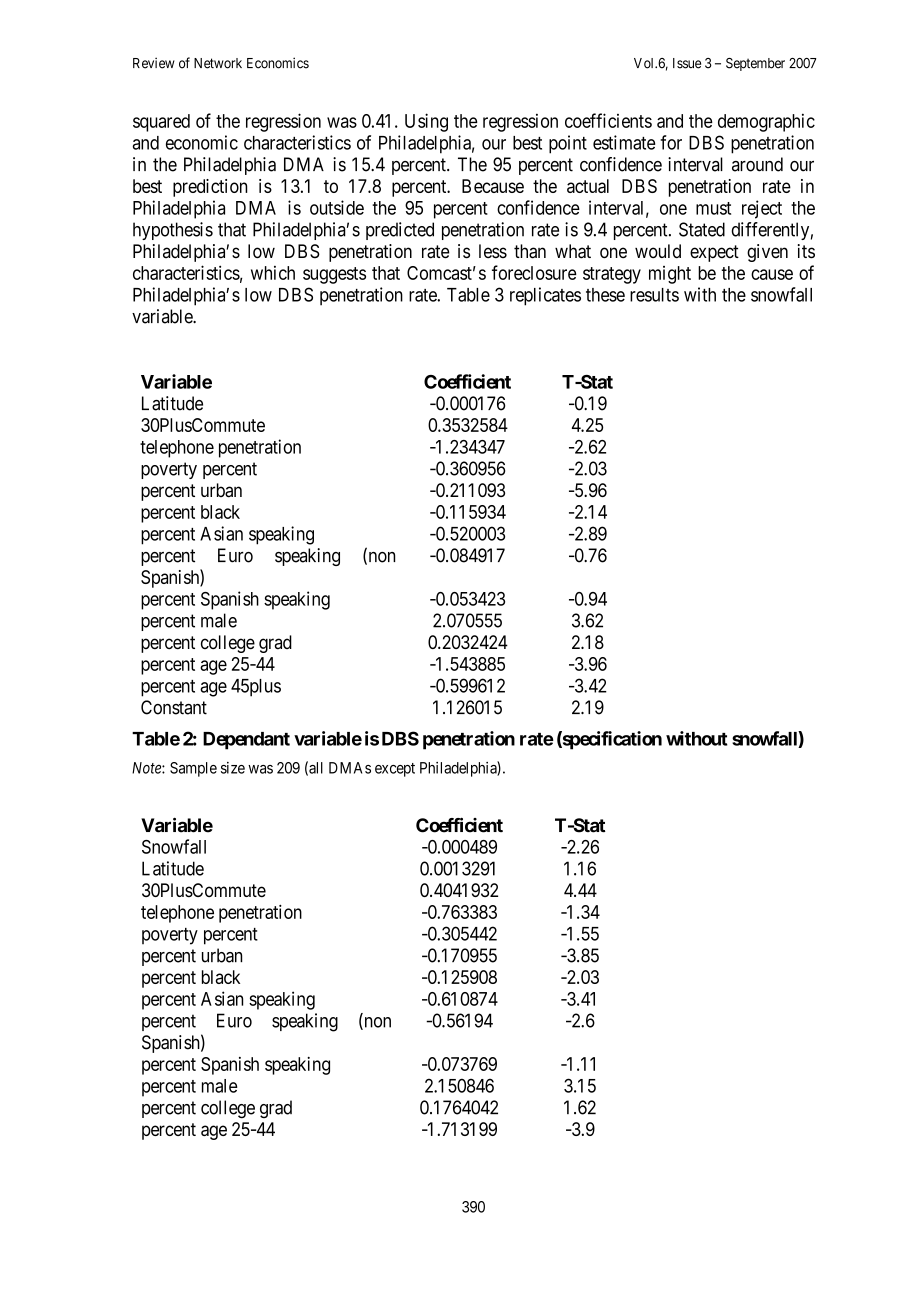  Describe the element at coordinates (273, 273) in the screenshot. I see `which` at that location.
